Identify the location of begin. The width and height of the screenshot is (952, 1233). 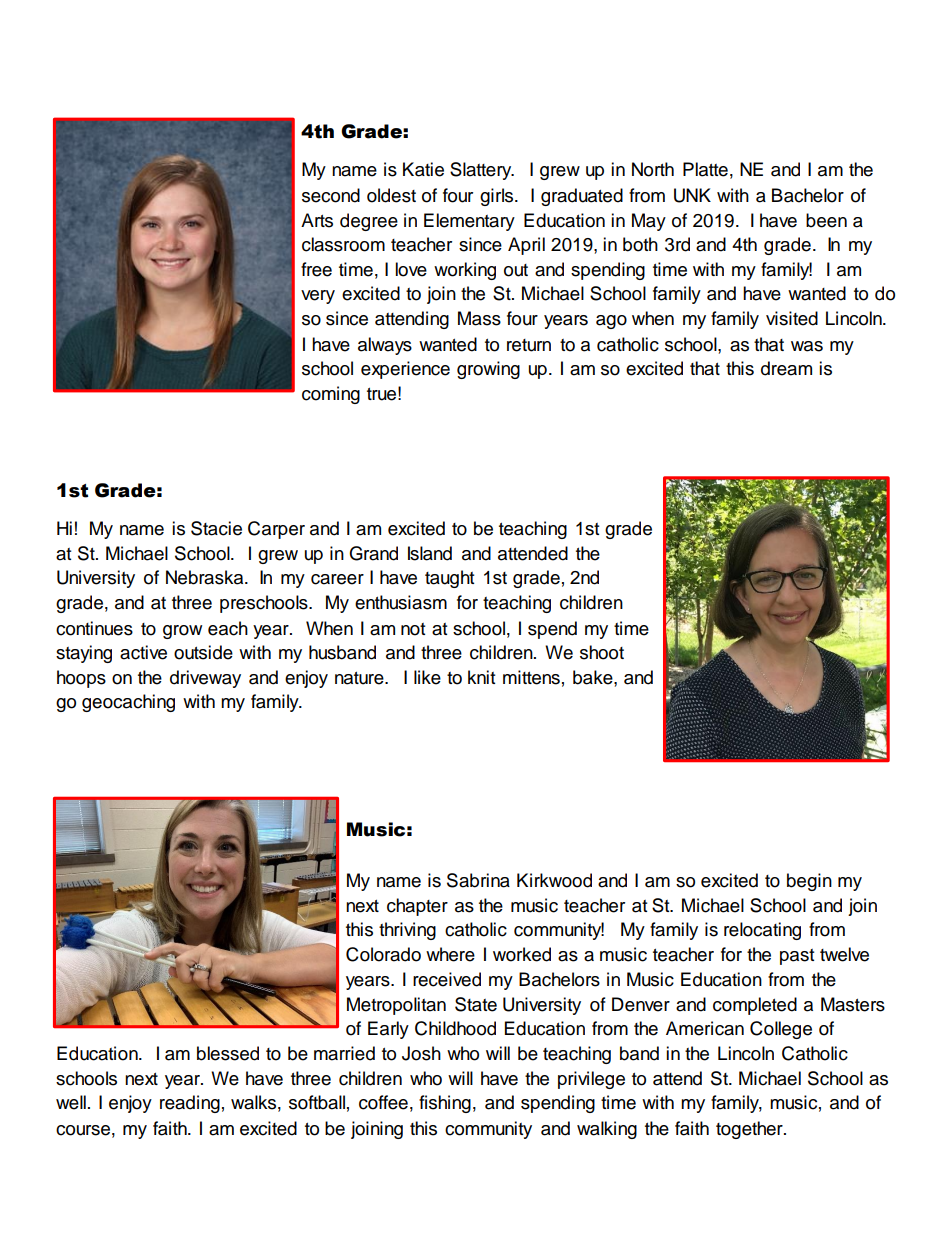
(809, 882).
